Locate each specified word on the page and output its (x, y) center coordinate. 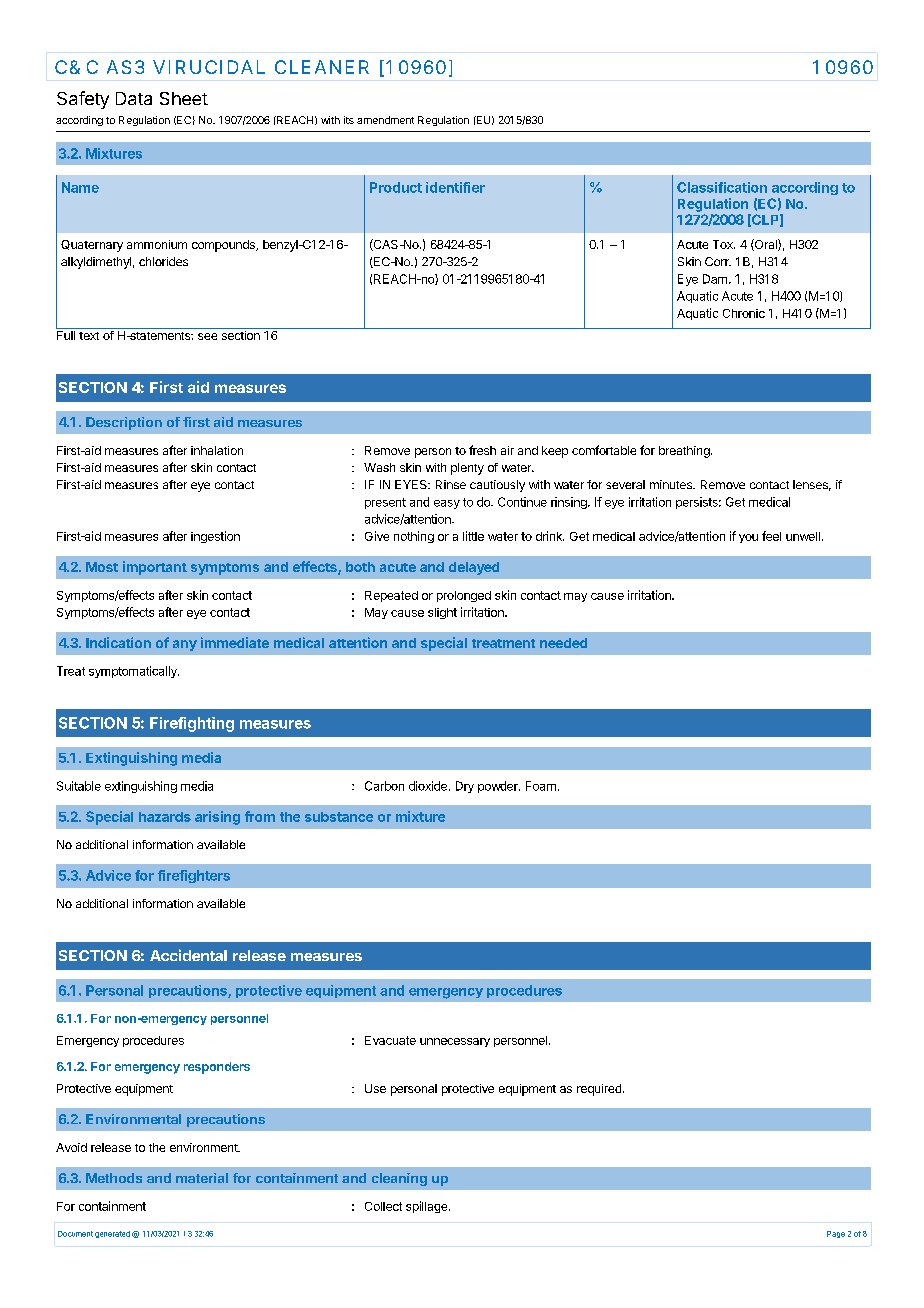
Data (134, 98)
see (207, 336)
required (599, 1090)
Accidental (188, 955)
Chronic (744, 313)
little (473, 536)
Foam (541, 786)
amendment (385, 120)
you (748, 538)
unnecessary (455, 1042)
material (202, 1178)
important (155, 568)
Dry (465, 787)
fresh (482, 450)
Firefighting (192, 724)
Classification (722, 187)
